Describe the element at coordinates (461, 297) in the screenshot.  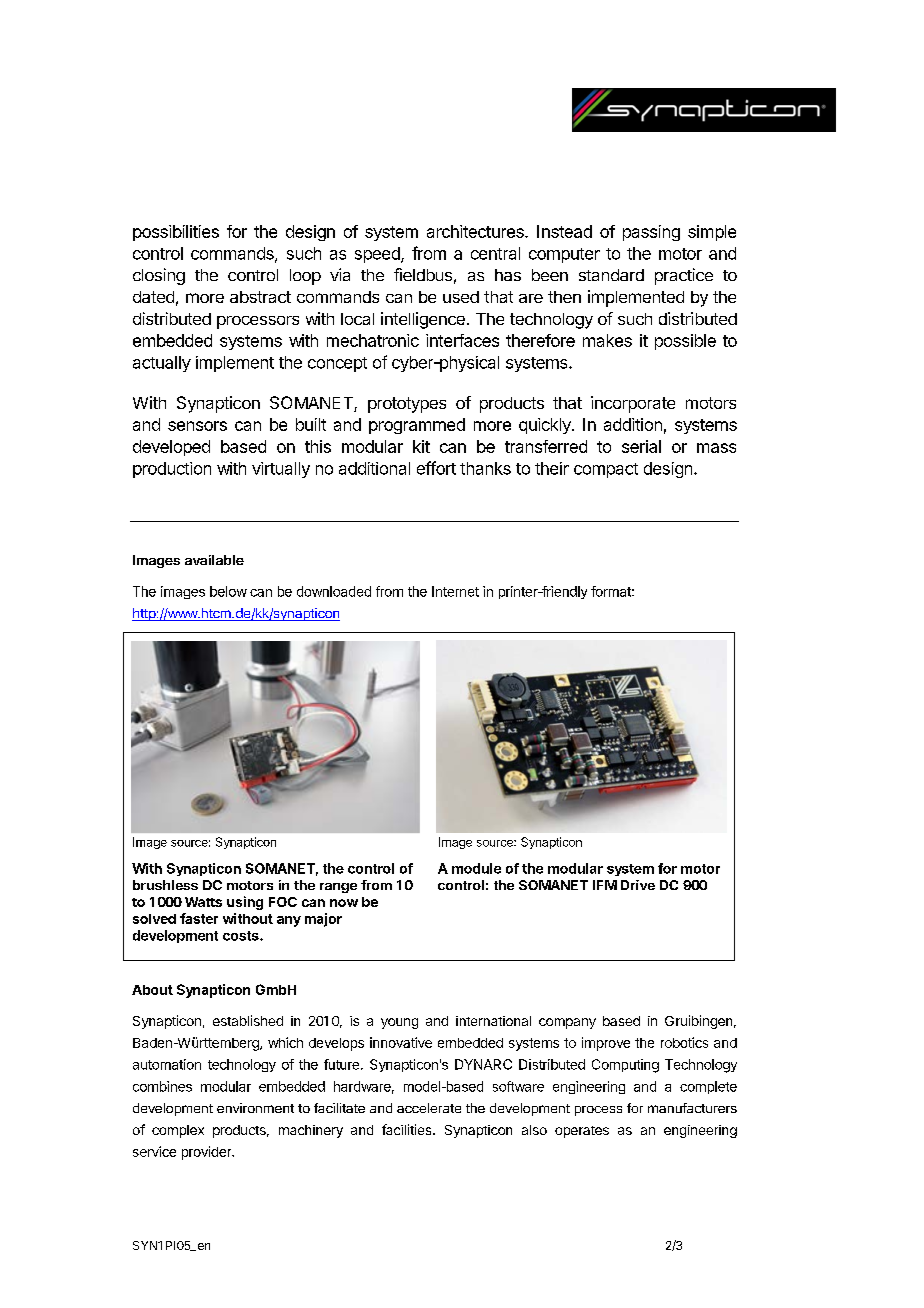
I see `used` at that location.
